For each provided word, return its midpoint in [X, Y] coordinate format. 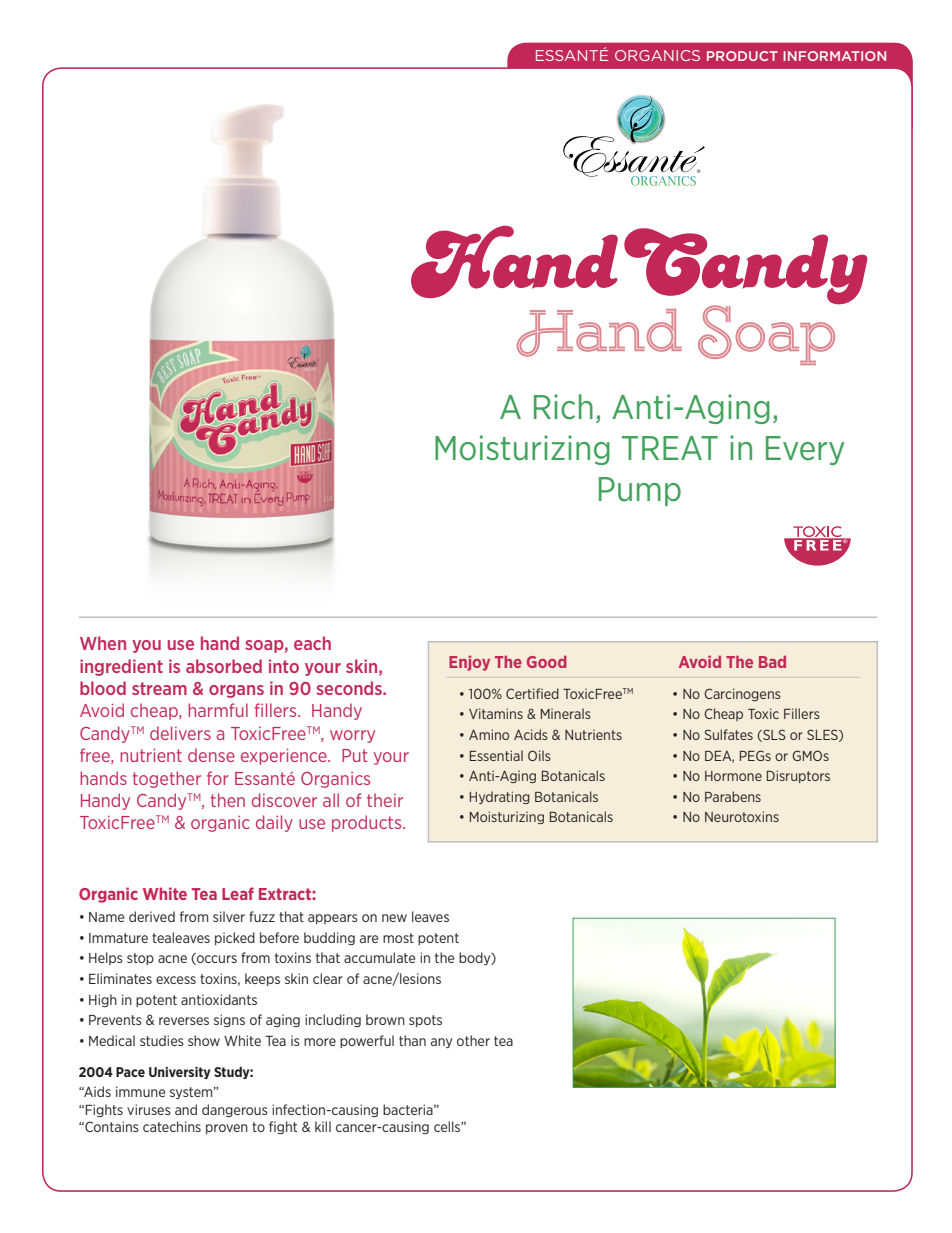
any [441, 1043]
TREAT [670, 448]
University [180, 1073]
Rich [563, 407]
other [473, 1040]
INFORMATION [834, 56]
